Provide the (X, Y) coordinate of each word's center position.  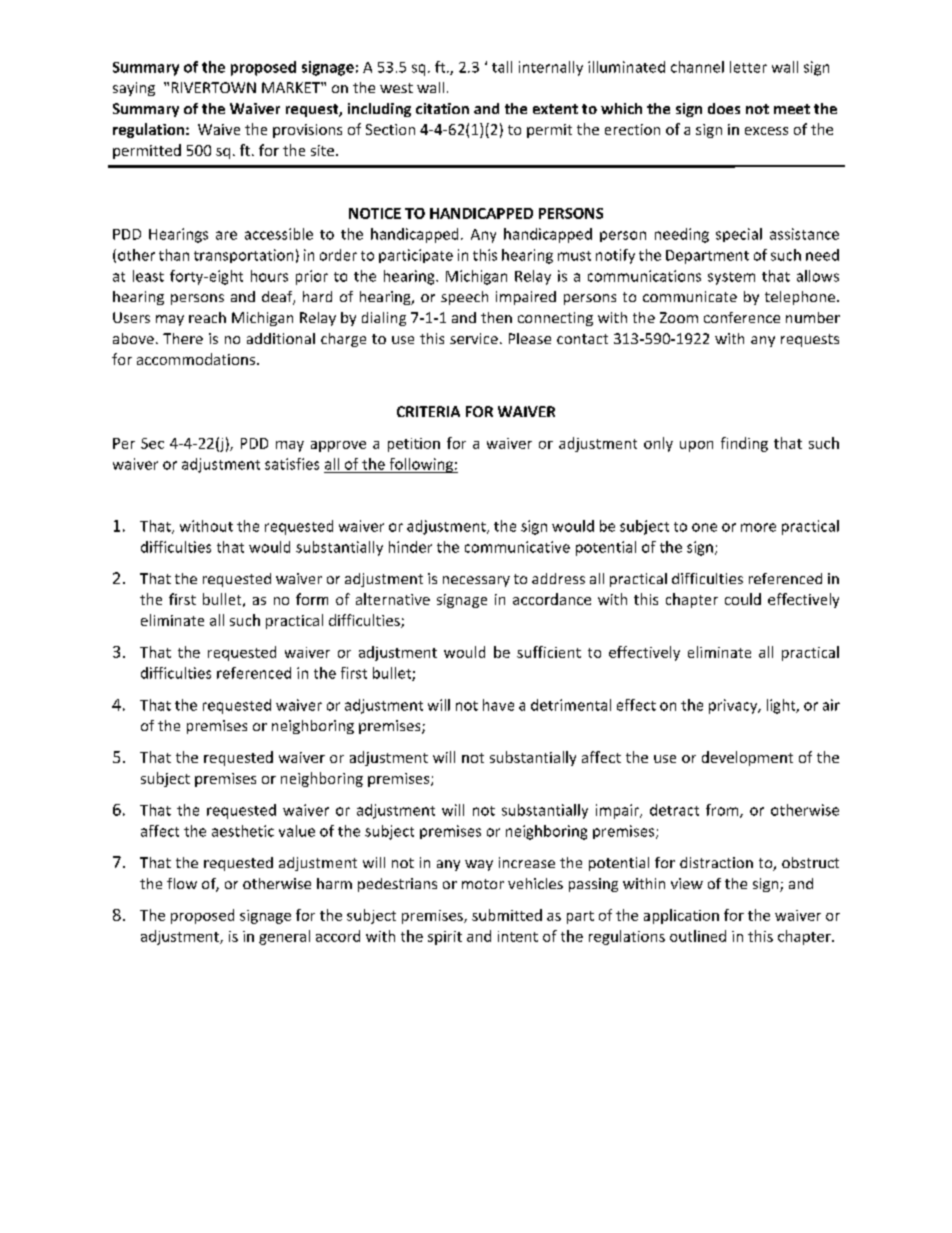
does (724, 108)
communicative (517, 547)
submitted (507, 915)
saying (134, 89)
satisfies (292, 464)
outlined (698, 936)
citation (442, 108)
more (758, 527)
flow (182, 883)
